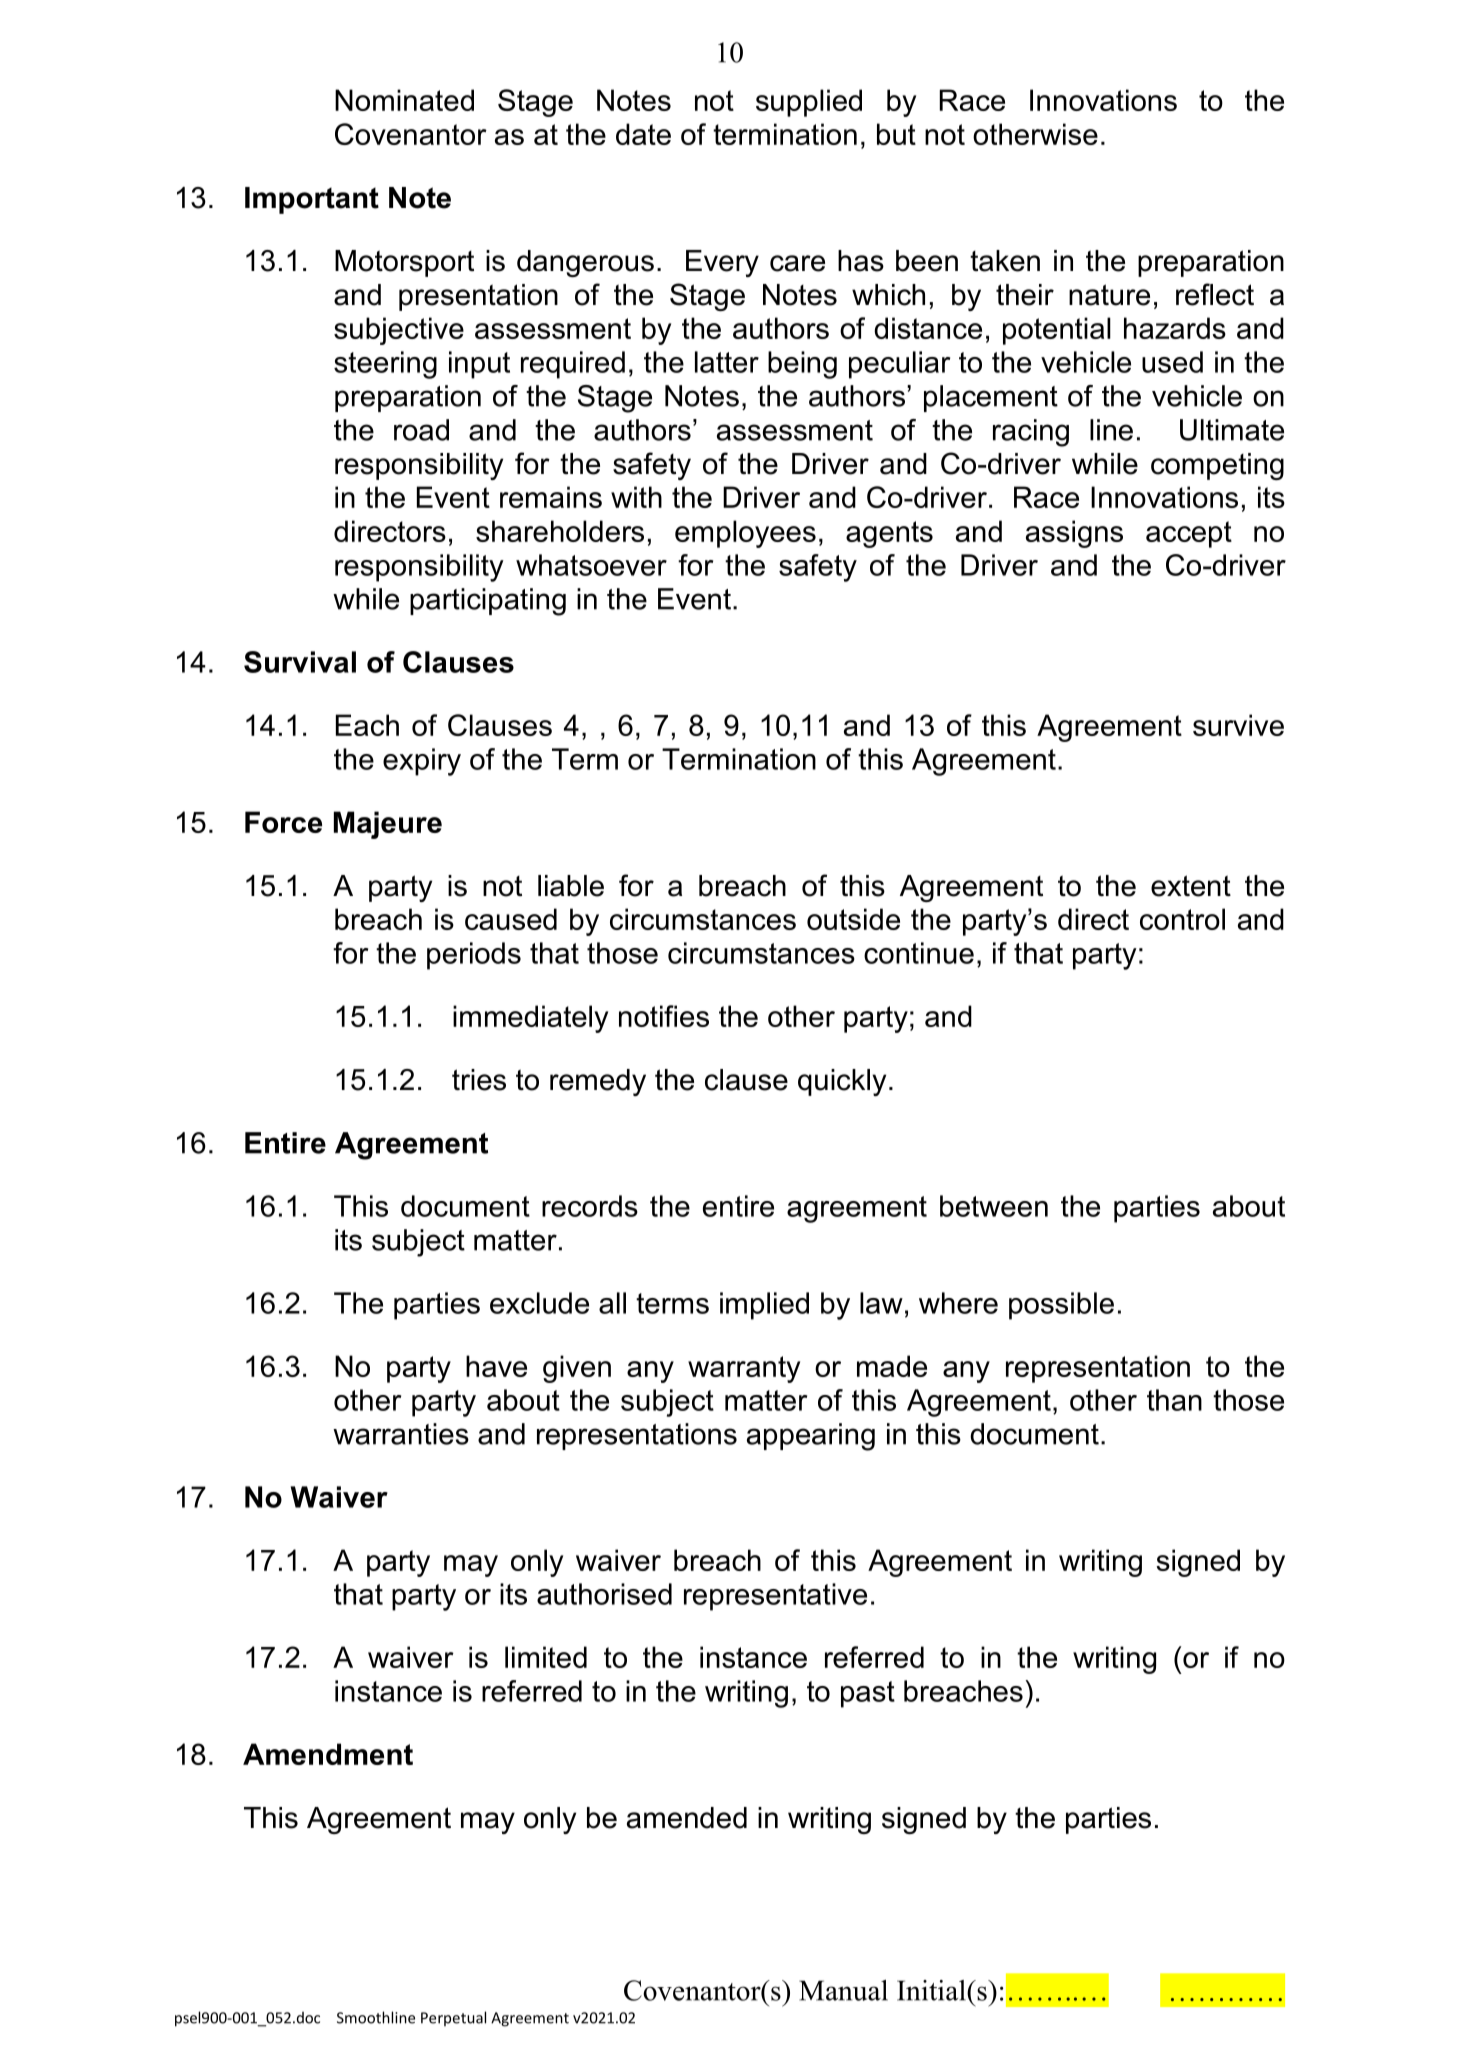 This screenshot has width=1459, height=2063. I want to click on tries, so click(479, 1080).
